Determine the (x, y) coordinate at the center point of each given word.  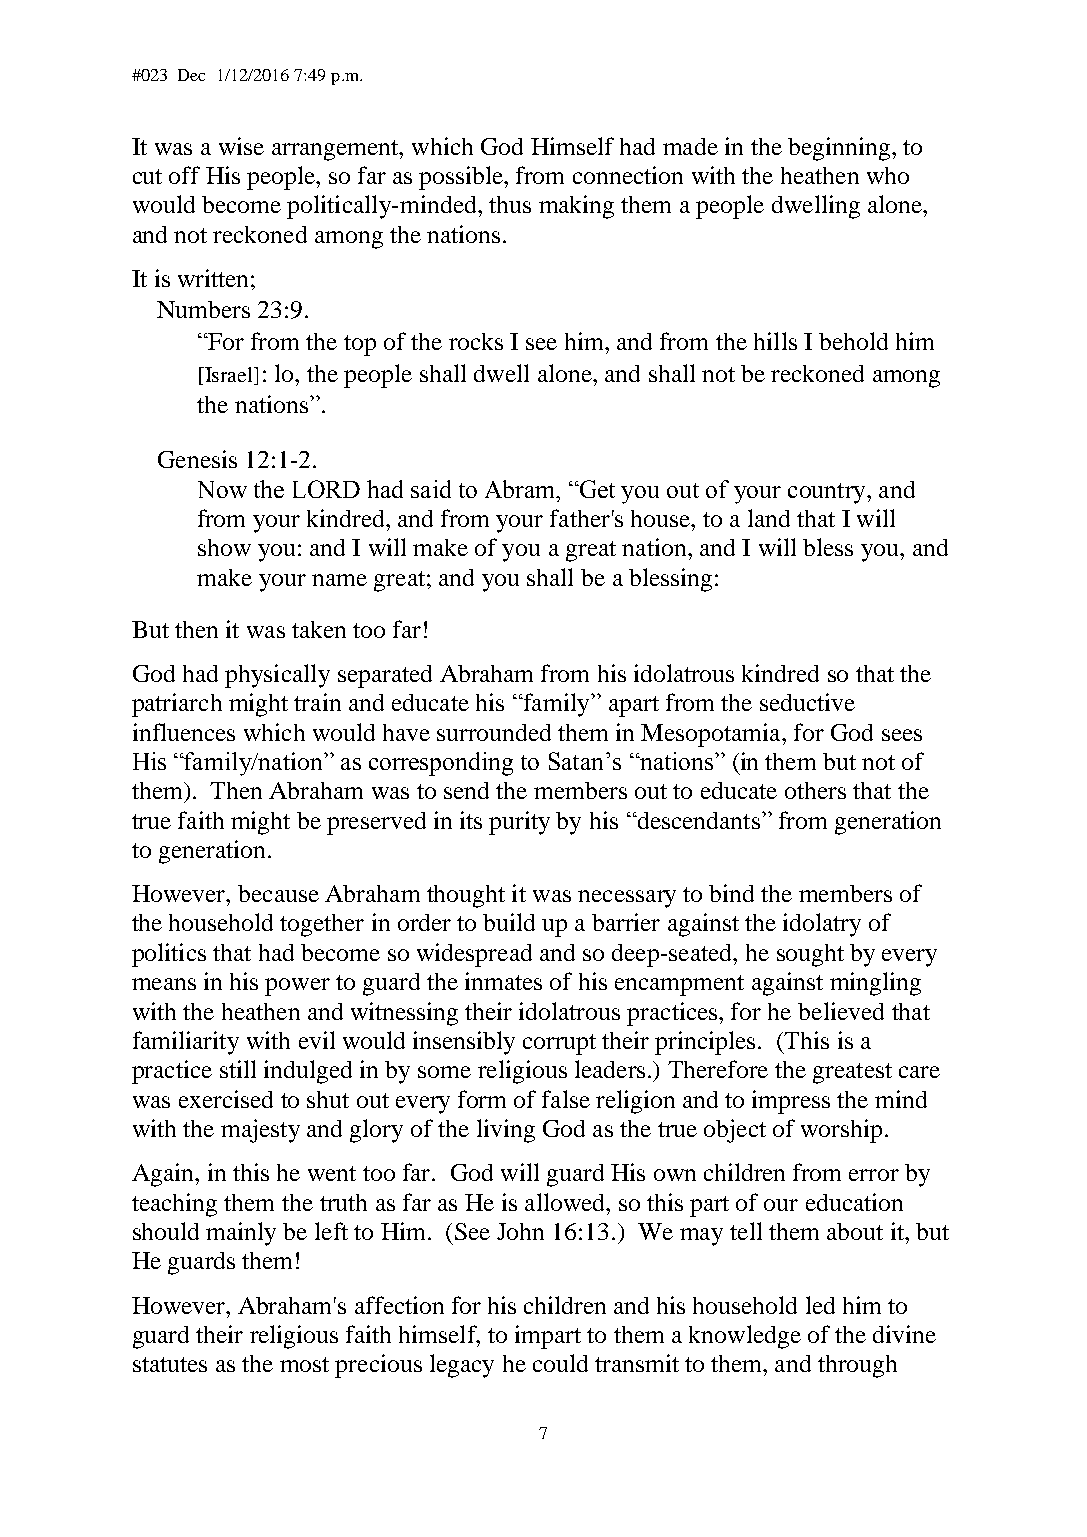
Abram (521, 489)
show (224, 547)
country (828, 493)
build (509, 922)
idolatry (822, 925)
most (304, 1364)
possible (462, 178)
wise (241, 146)
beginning (839, 149)
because (278, 893)
